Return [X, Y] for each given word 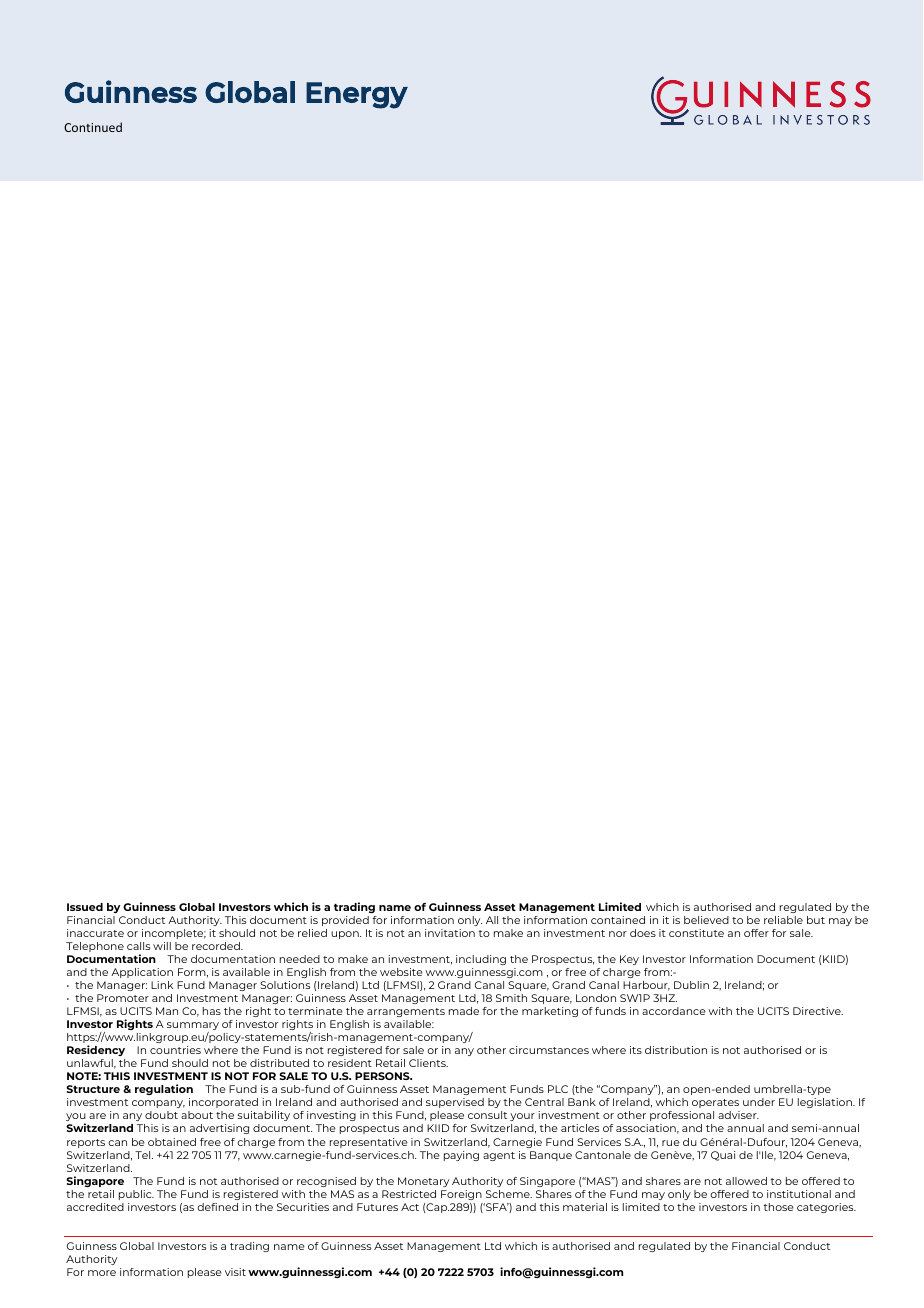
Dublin [691, 985]
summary [193, 1027]
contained [618, 920]
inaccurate [95, 933]
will [162, 946]
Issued [85, 907]
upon [346, 935]
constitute [696, 933]
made [464, 1011]
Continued [93, 127]
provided [345, 921]
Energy [357, 95]
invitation [450, 933]
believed [706, 920]
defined [217, 1207]
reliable [783, 920]
